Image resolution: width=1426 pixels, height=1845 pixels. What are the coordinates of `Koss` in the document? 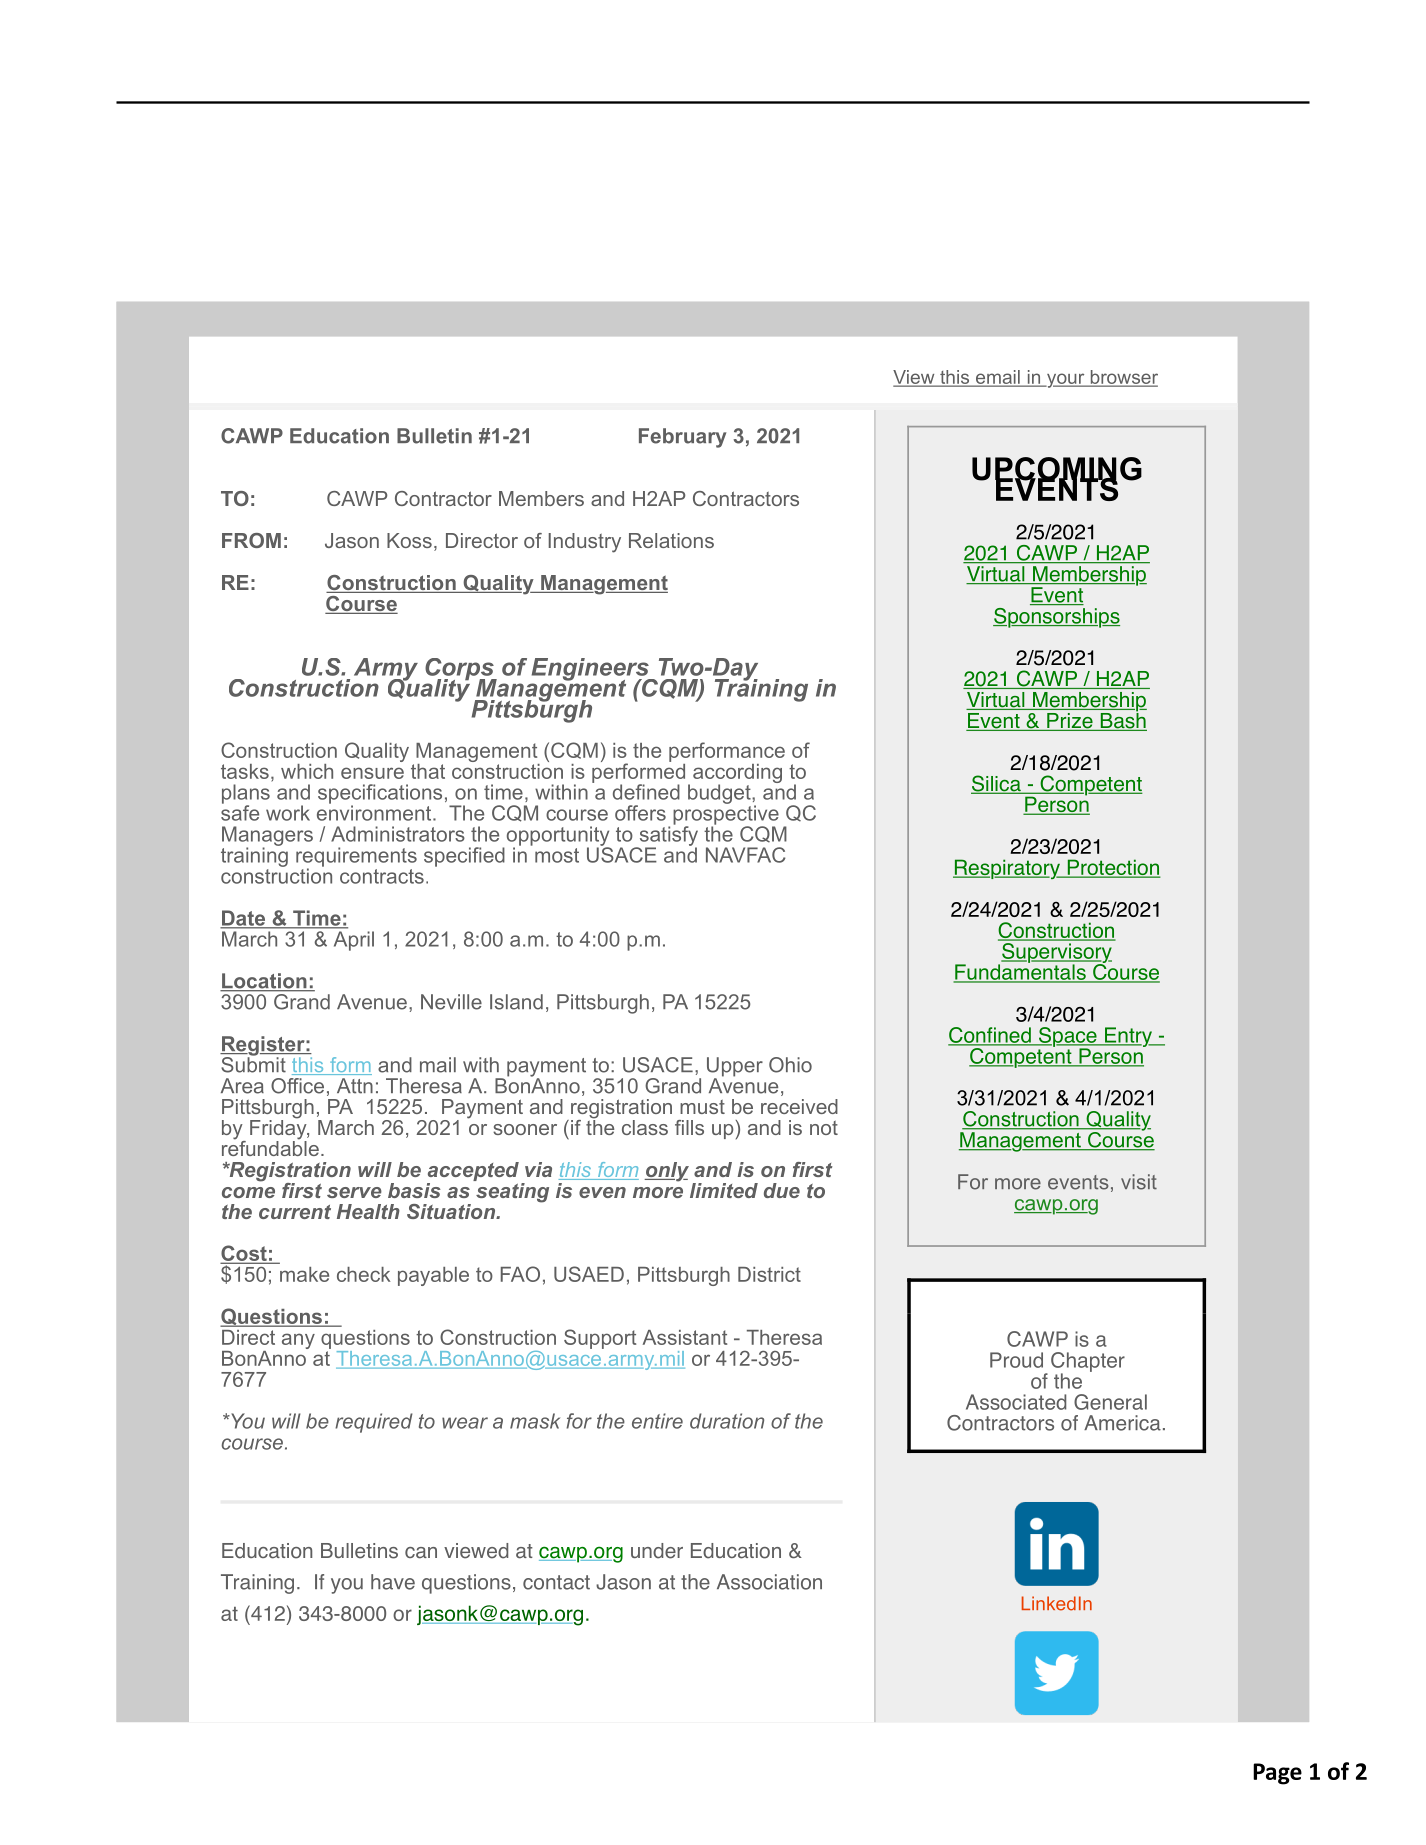 It's located at (409, 540).
